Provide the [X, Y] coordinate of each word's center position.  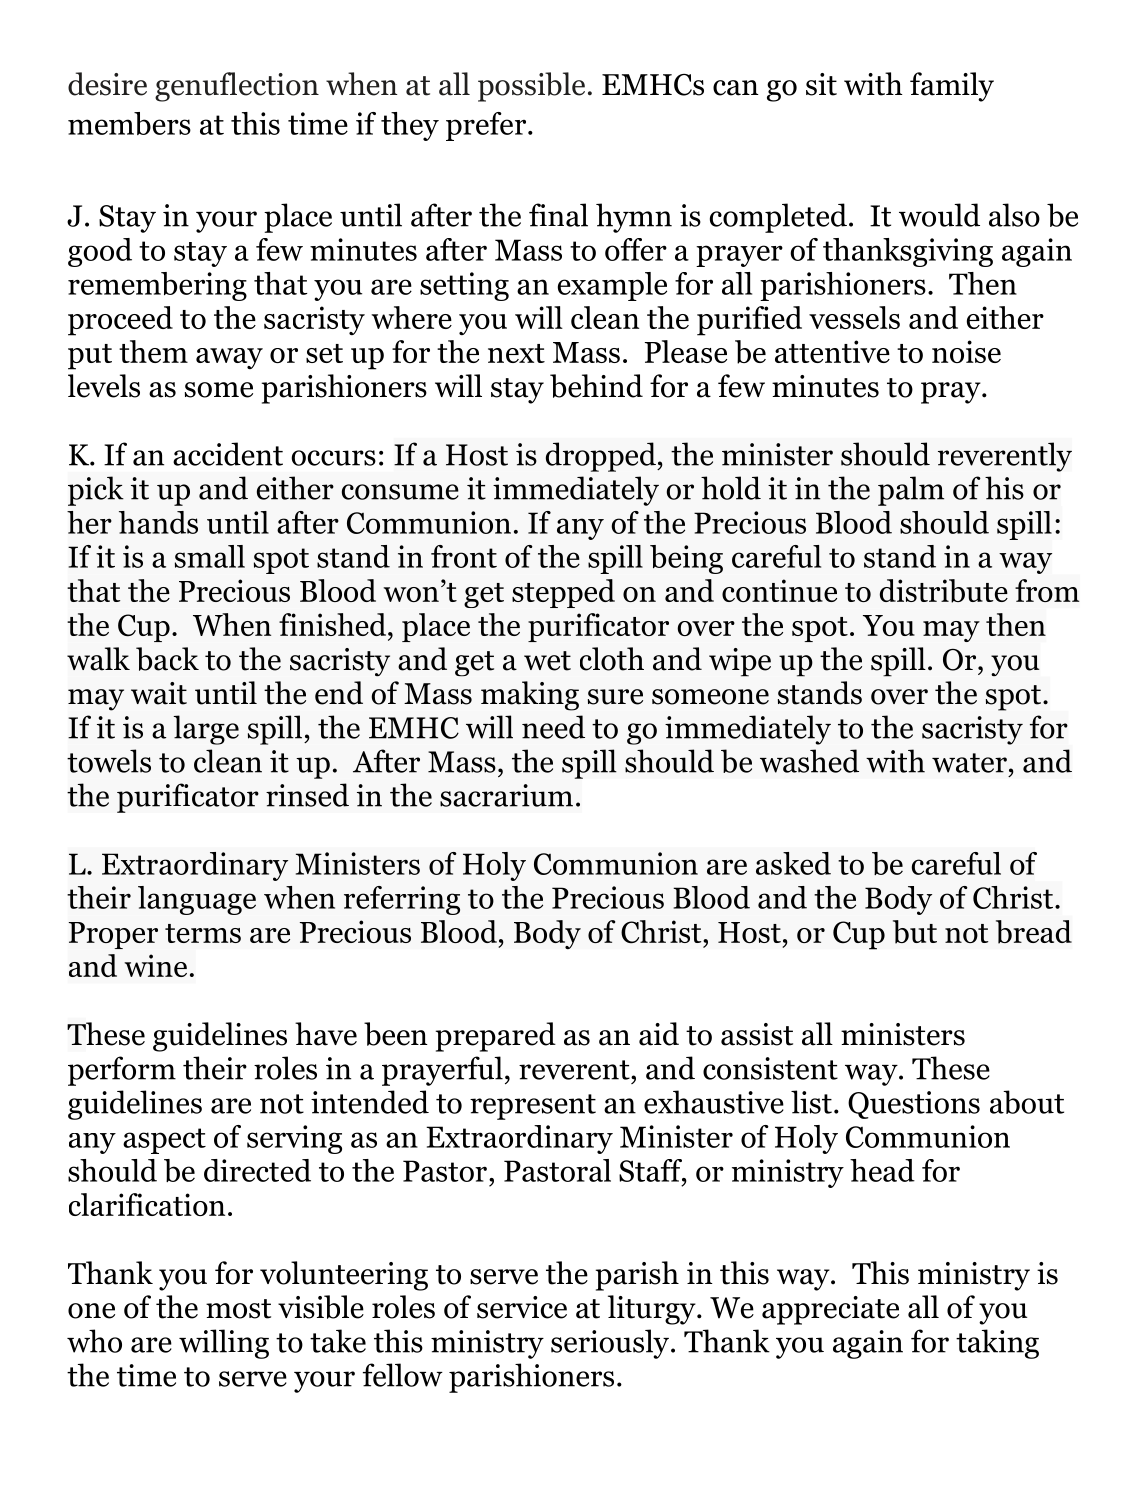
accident [228, 454]
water [969, 763]
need [553, 727]
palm [911, 491]
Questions [914, 1105]
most [238, 1309]
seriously [610, 1344]
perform [122, 1071]
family [952, 87]
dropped [602, 457]
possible [531, 87]
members [129, 123]
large [206, 730]
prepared [496, 1037]
